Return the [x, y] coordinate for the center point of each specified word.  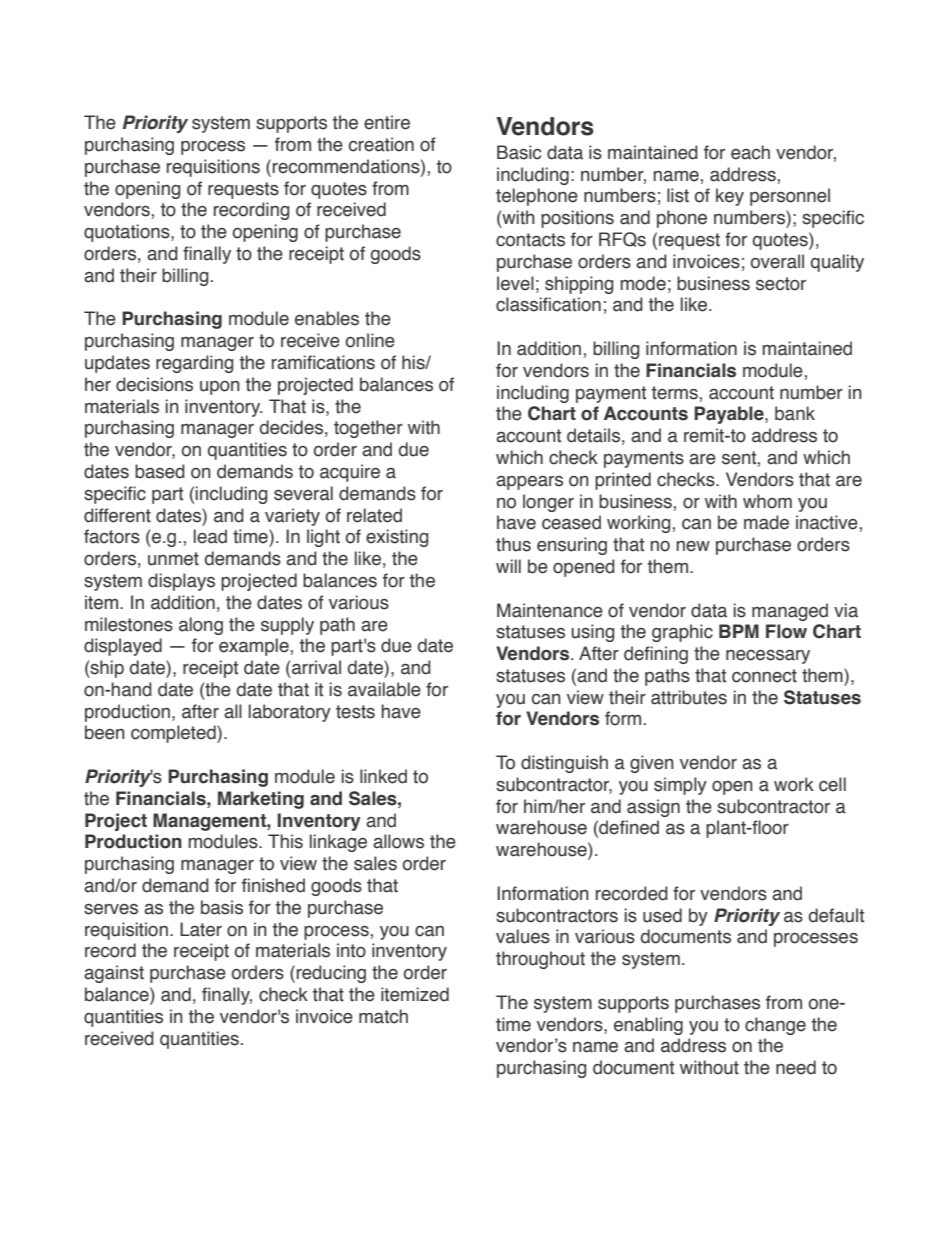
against [114, 974]
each [750, 152]
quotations [128, 233]
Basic [519, 152]
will [508, 566]
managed [790, 612]
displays [181, 582]
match [383, 1016]
